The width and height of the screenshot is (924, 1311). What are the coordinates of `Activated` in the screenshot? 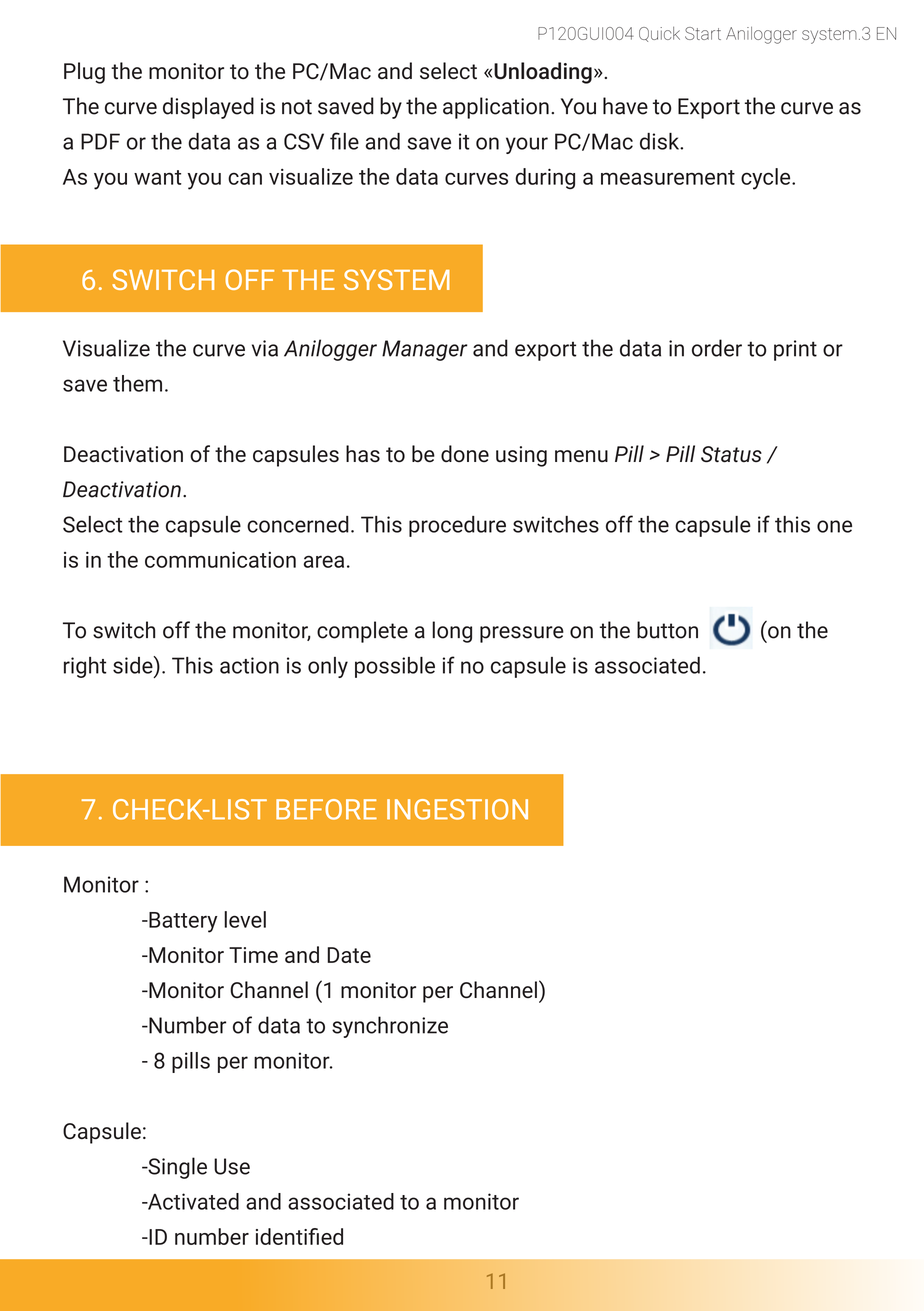 It's located at (192, 1201).
